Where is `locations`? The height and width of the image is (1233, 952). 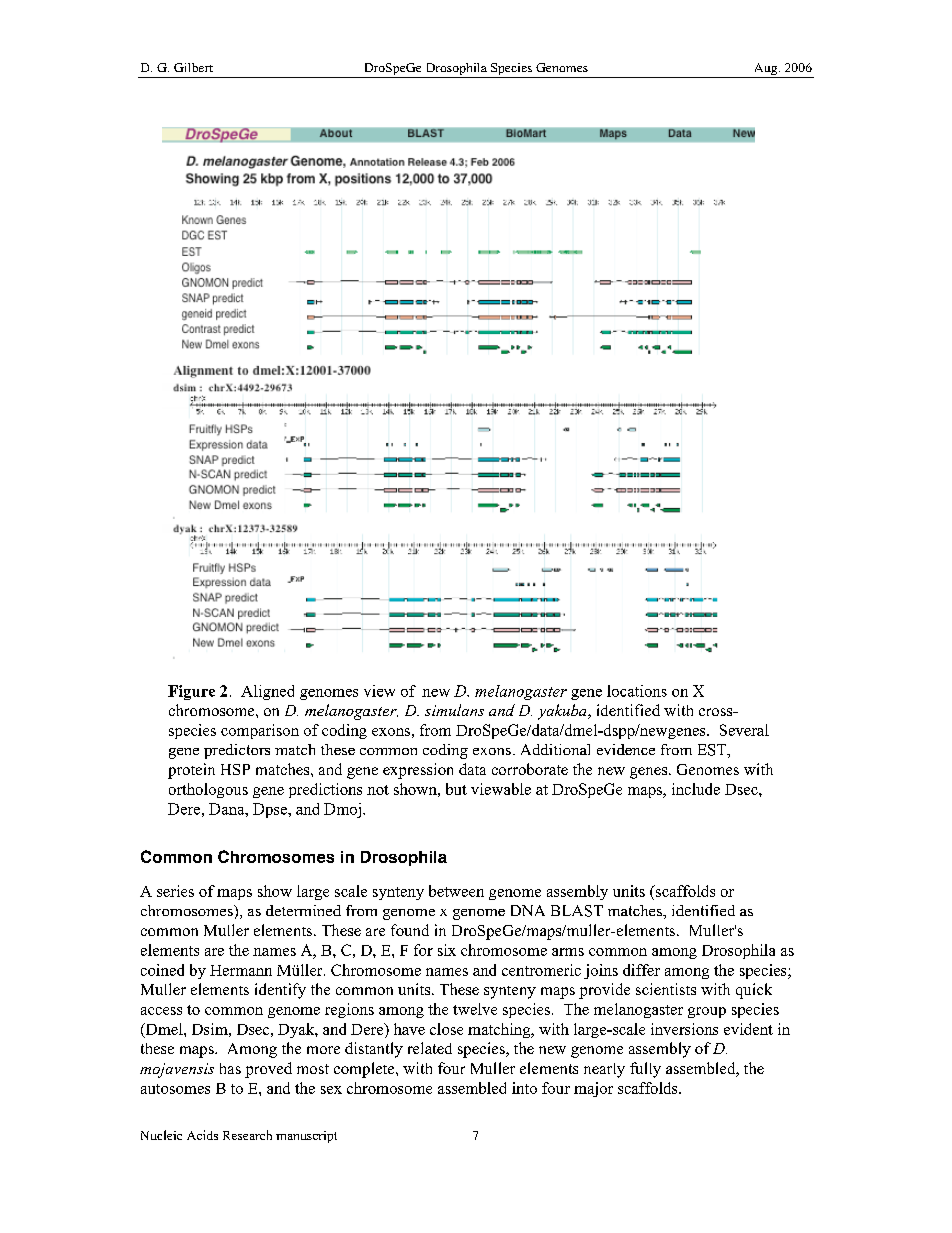 locations is located at coordinates (637, 691).
